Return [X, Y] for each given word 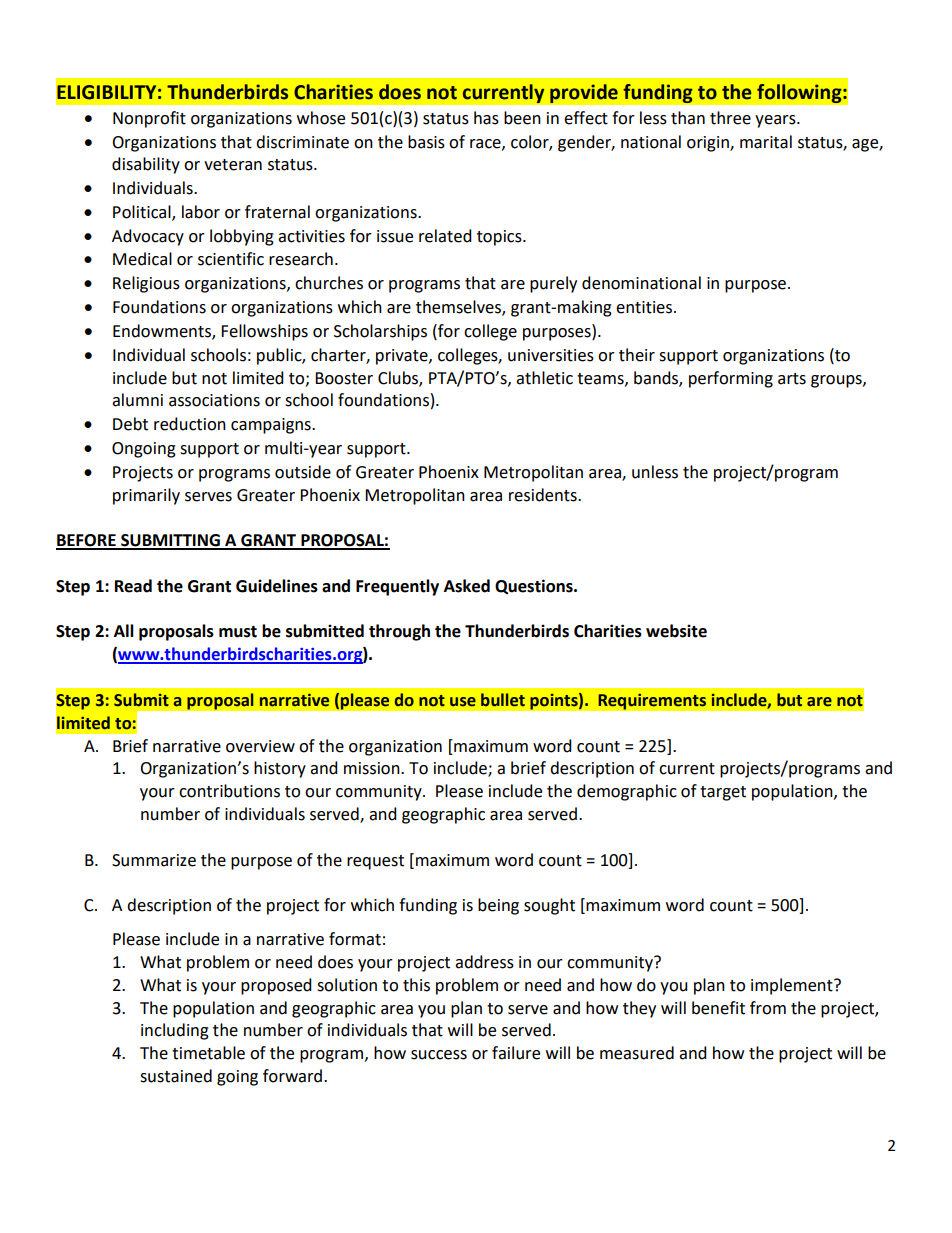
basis [426, 142]
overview [260, 746]
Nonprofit [149, 119]
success [439, 1055]
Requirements [652, 701]
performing [731, 379]
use [463, 702]
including [175, 1031]
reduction [190, 424]
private [403, 357]
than [688, 118]
